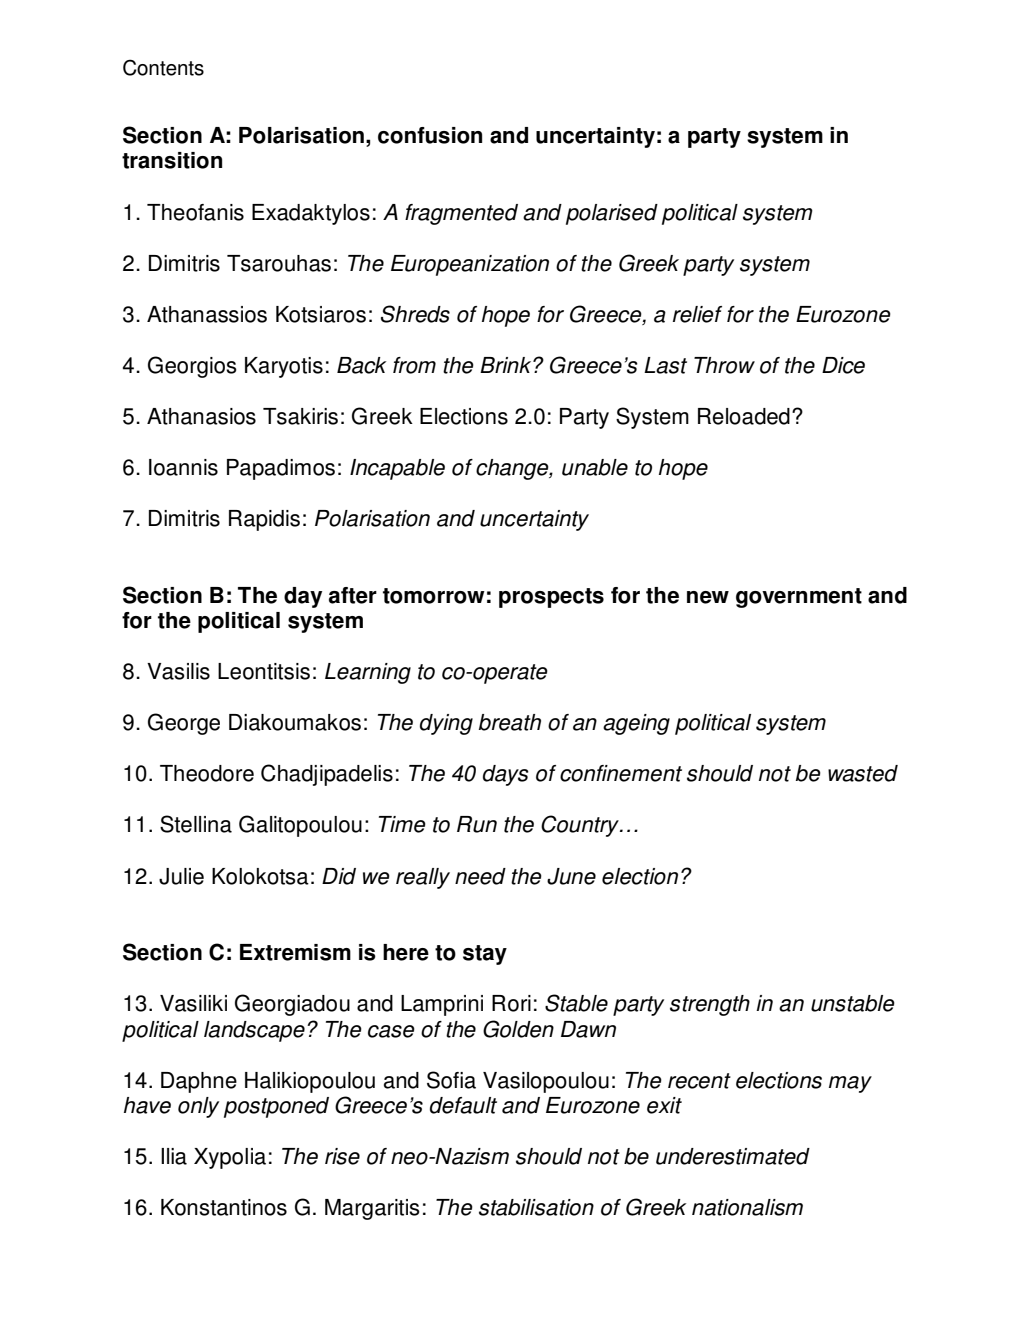  What do you see at coordinates (430, 135) in the document?
I see `confusion` at bounding box center [430, 135].
